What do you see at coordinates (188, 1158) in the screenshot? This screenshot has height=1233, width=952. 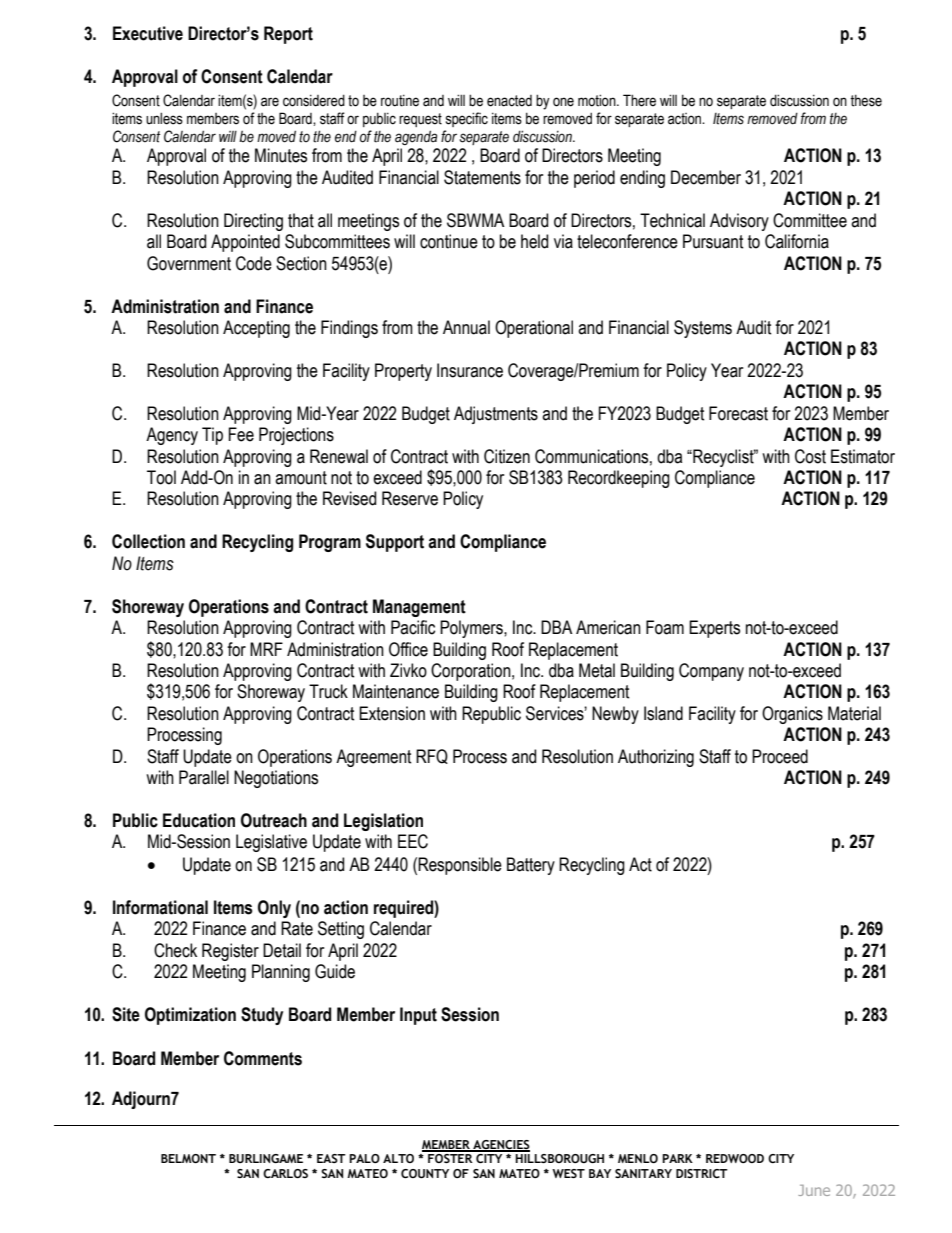 I see `BELMONT` at bounding box center [188, 1158].
